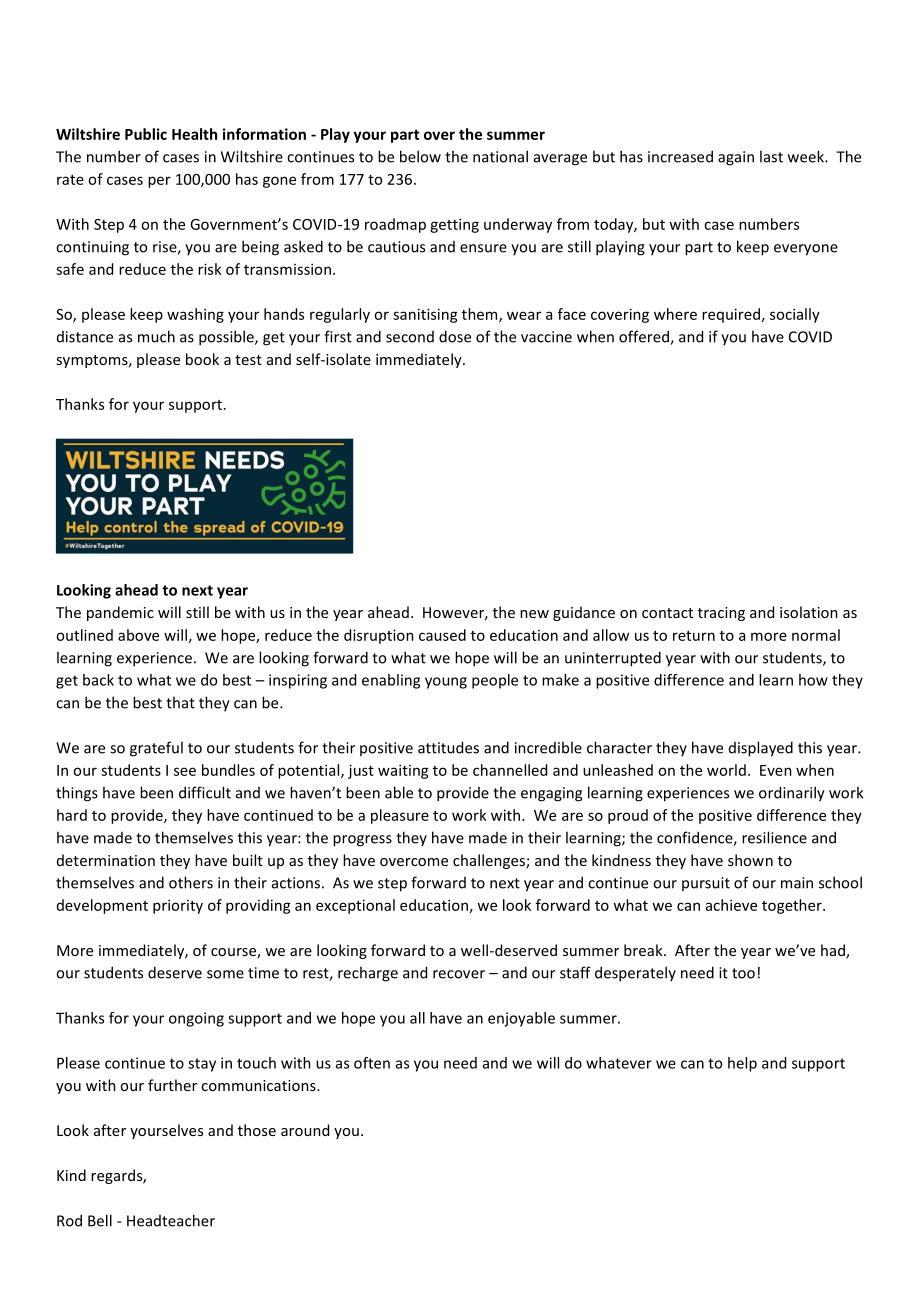 This page has width=924, height=1308. Describe the element at coordinates (400, 816) in the page. I see `pleasure` at that location.
